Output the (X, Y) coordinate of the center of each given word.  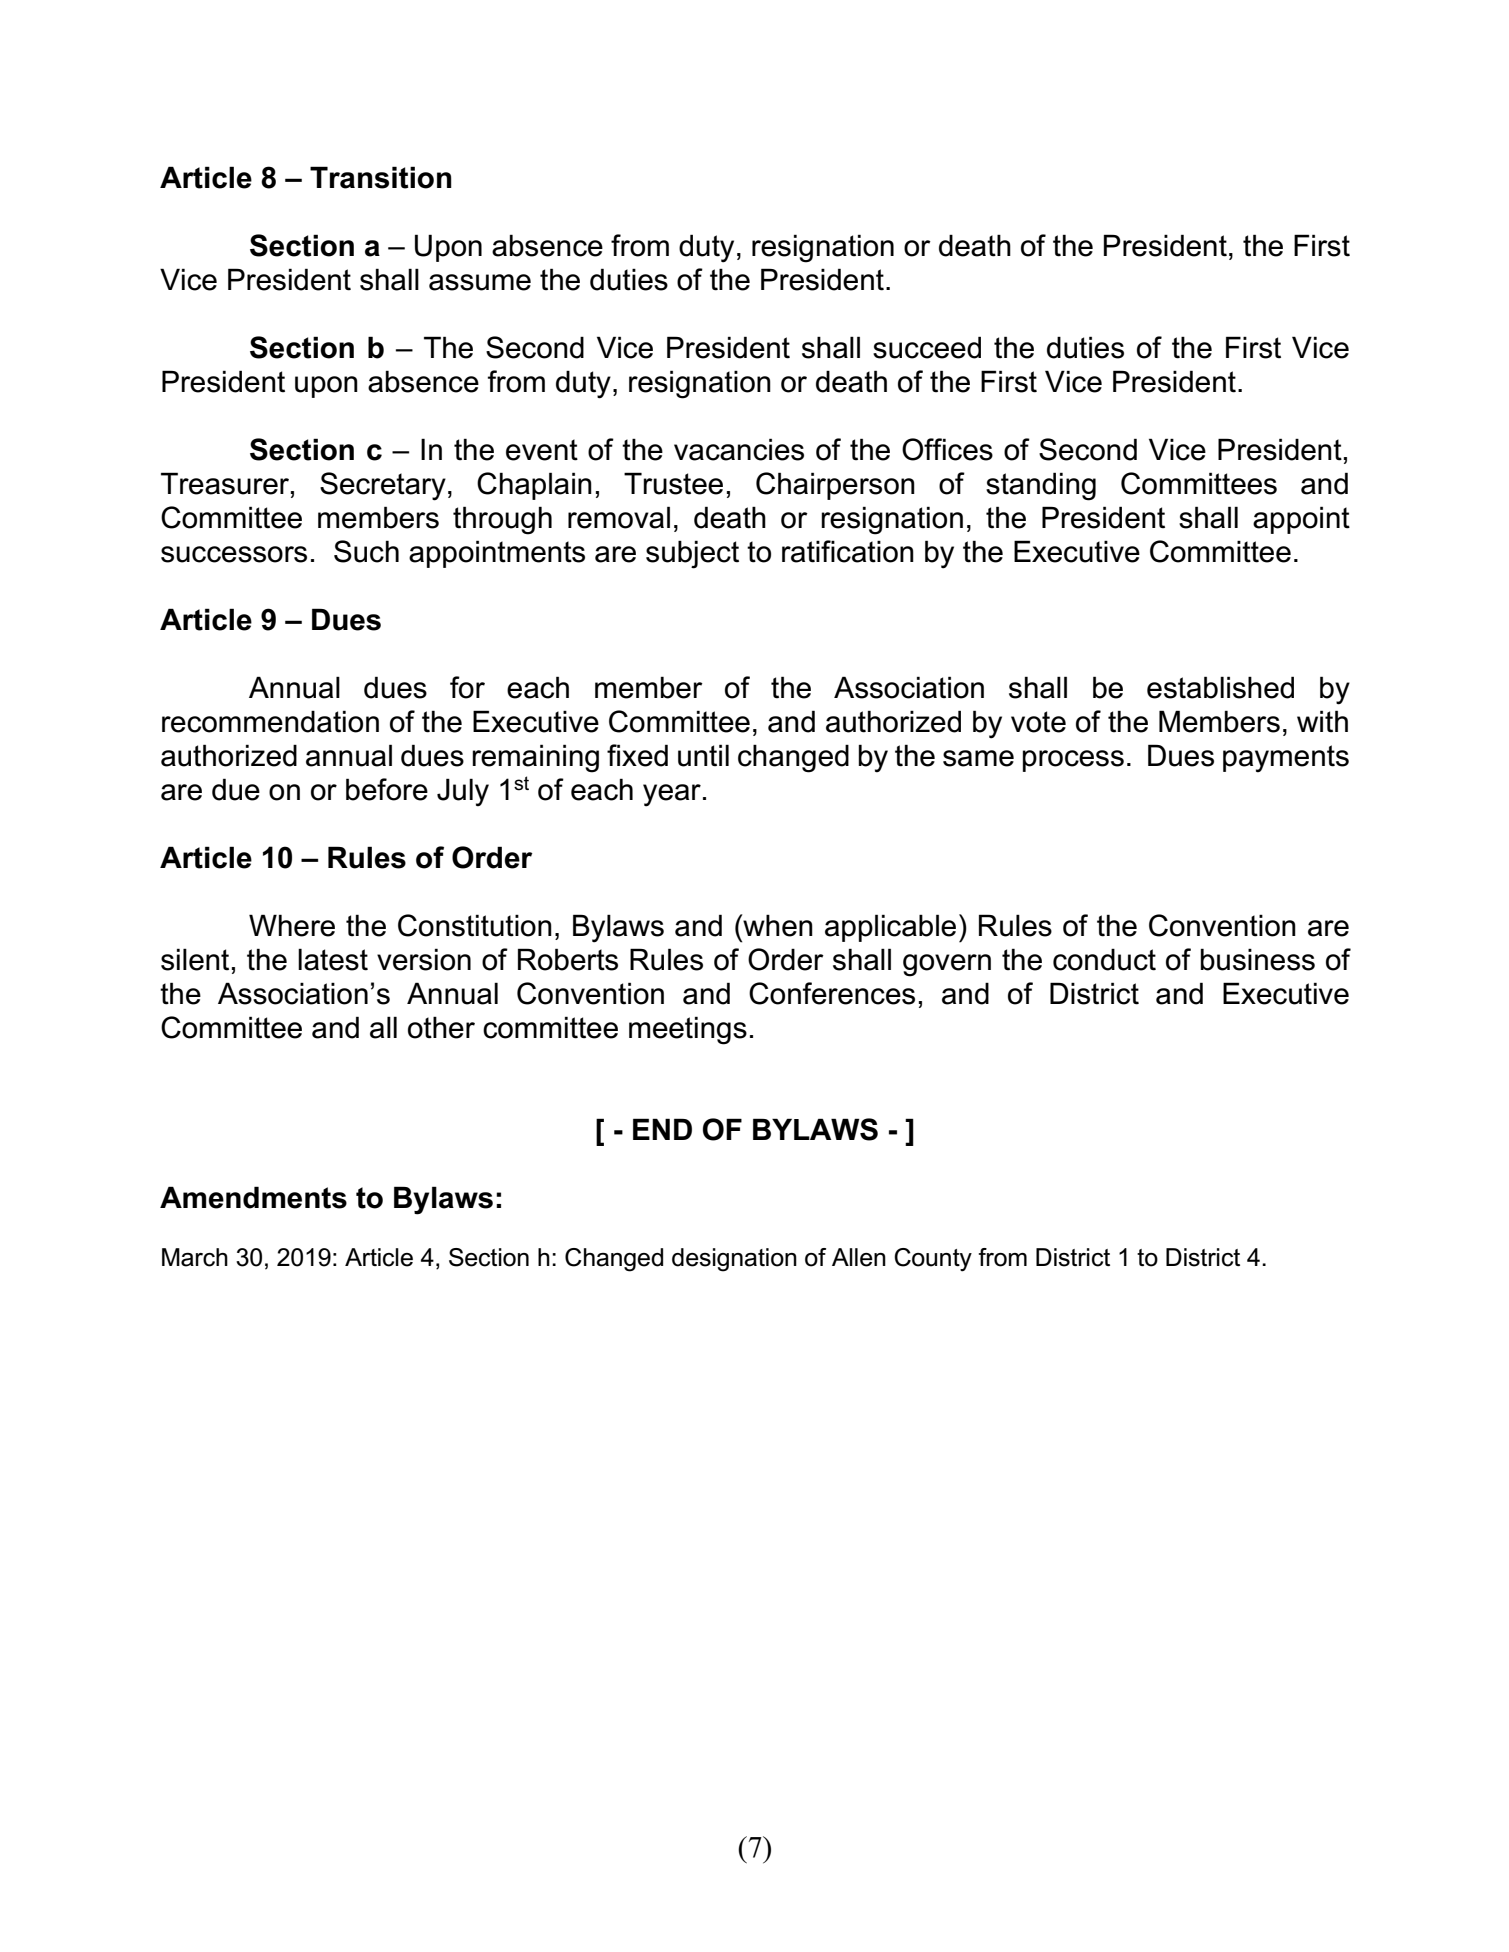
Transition (381, 177)
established (1220, 687)
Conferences (832, 993)
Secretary (383, 486)
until (703, 755)
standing (1041, 486)
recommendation (270, 721)
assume (480, 282)
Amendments (253, 1197)
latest (333, 959)
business (1258, 959)
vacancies (739, 449)
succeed (927, 347)
